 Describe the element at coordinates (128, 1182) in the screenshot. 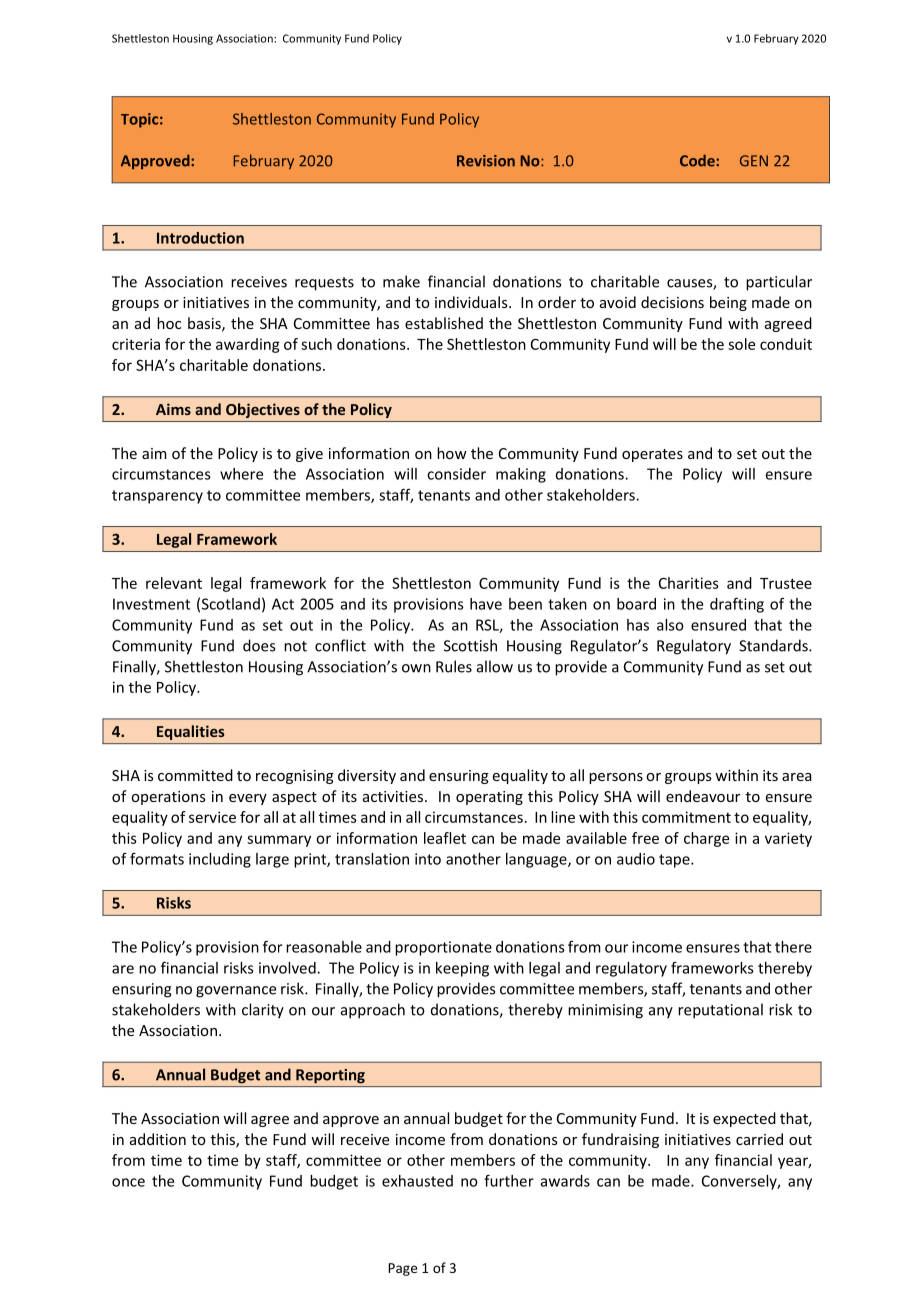

I see `once` at that location.
